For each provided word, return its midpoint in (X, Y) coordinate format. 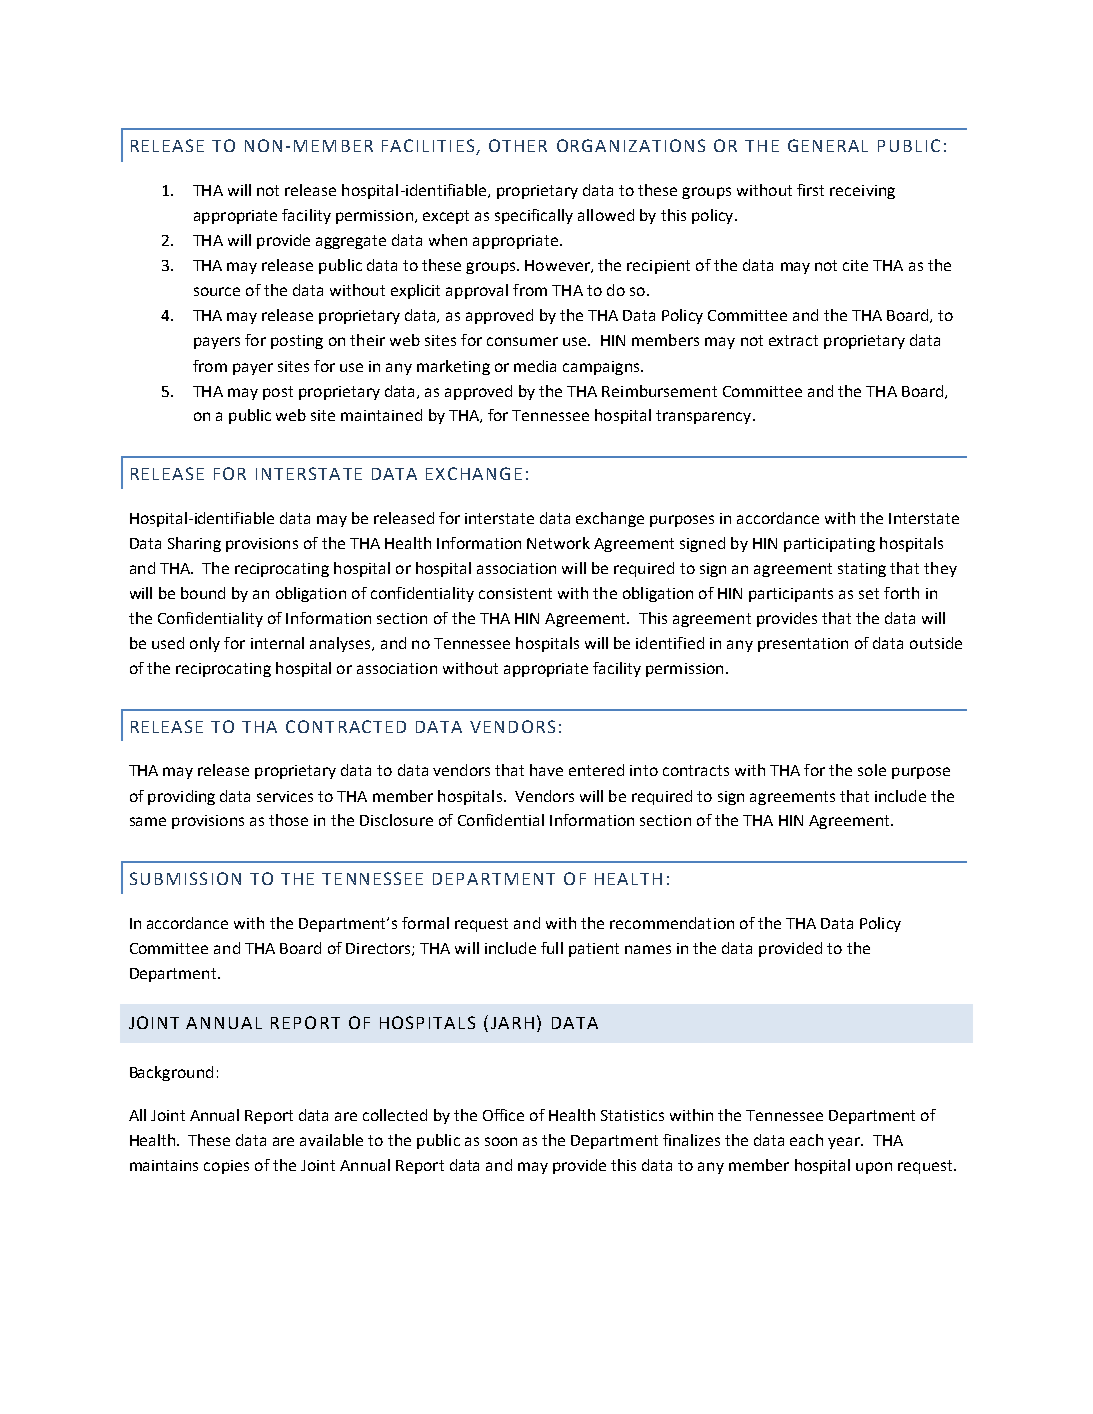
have (546, 770)
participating (829, 545)
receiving (862, 192)
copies (226, 1167)
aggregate (351, 242)
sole (872, 770)
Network (558, 543)
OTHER (518, 145)
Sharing (194, 544)
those (288, 820)
